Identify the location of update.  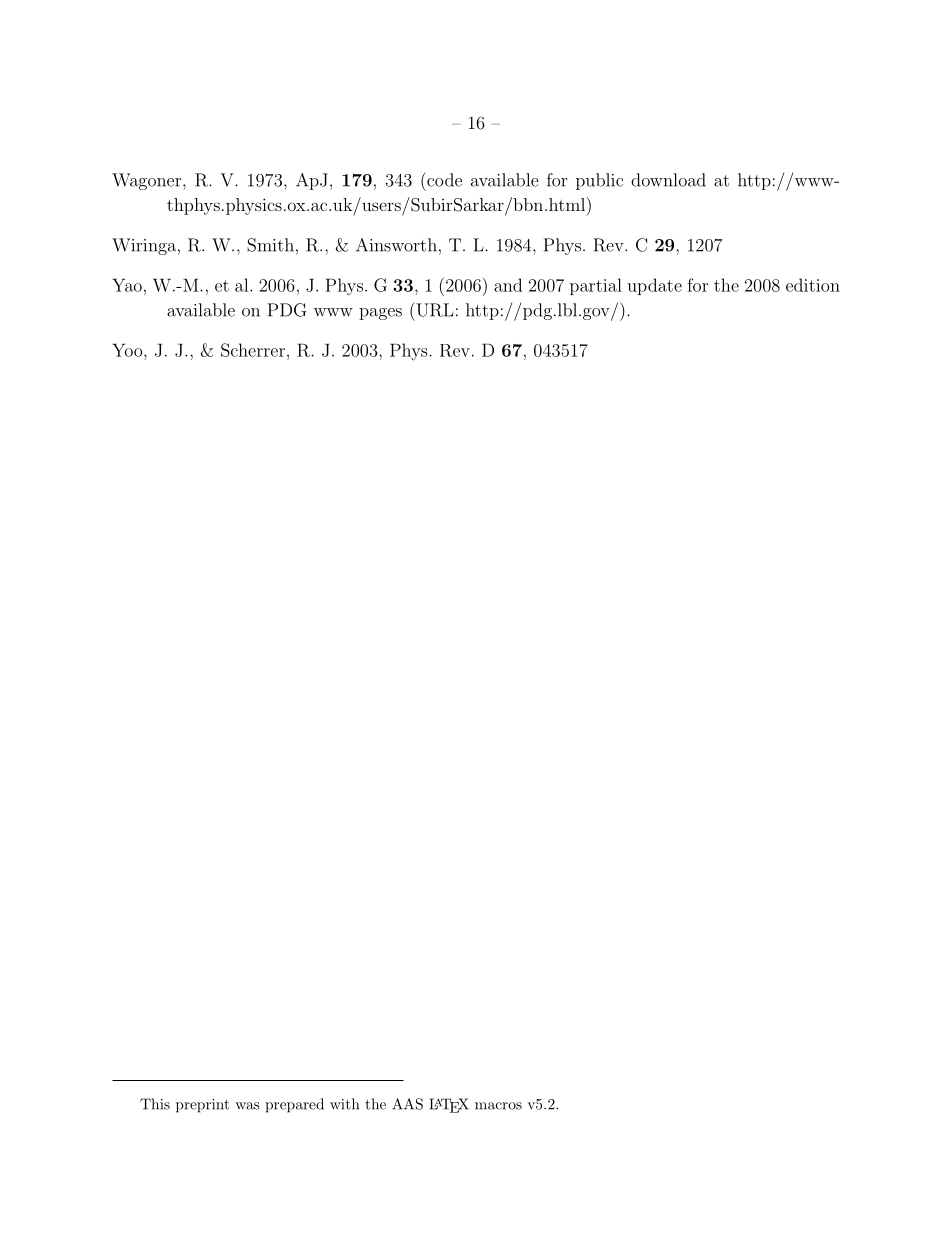
(654, 286).
